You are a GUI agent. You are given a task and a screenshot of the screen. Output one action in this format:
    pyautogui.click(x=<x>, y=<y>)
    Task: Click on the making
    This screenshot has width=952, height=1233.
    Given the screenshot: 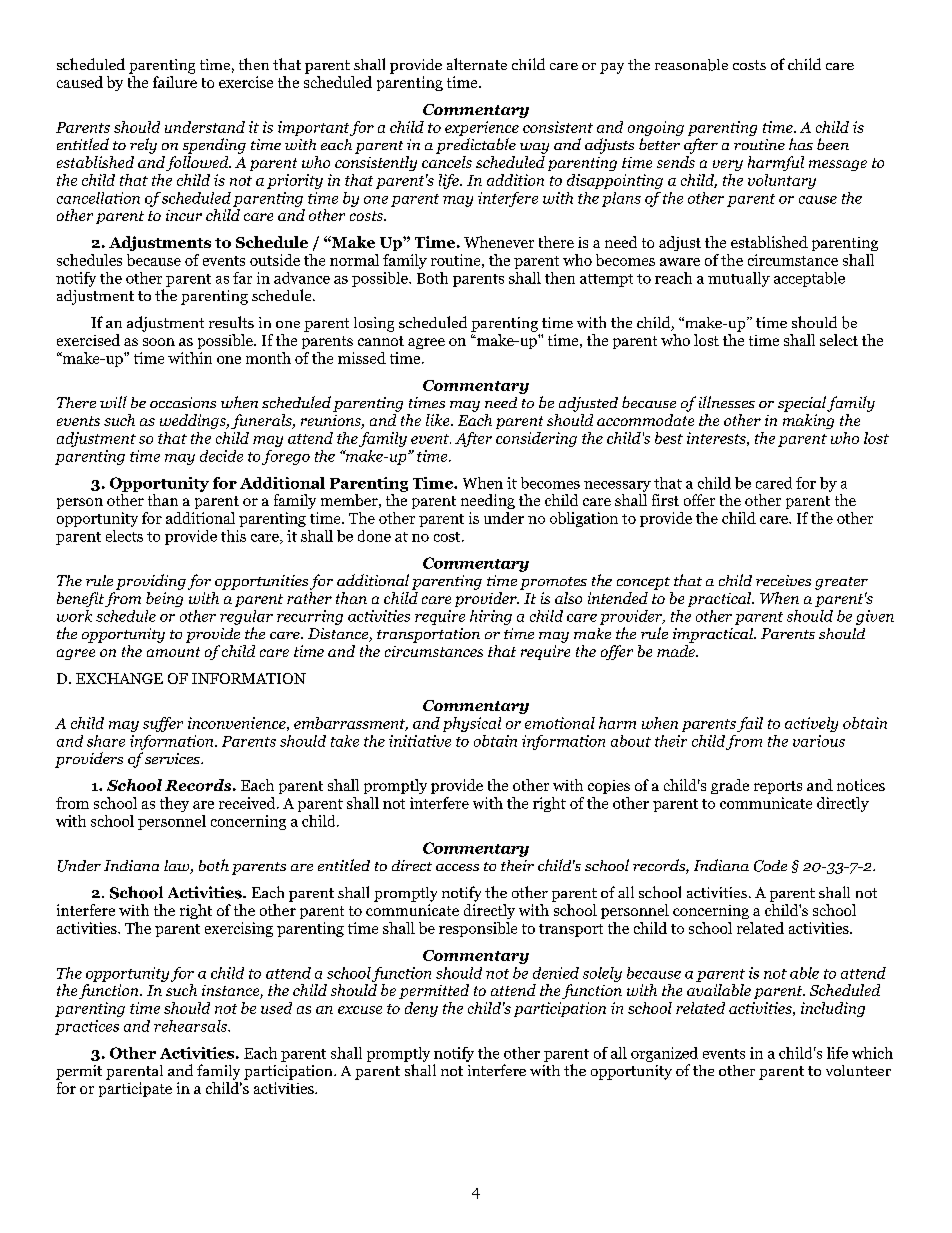 What is the action you would take?
    pyautogui.click(x=808, y=421)
